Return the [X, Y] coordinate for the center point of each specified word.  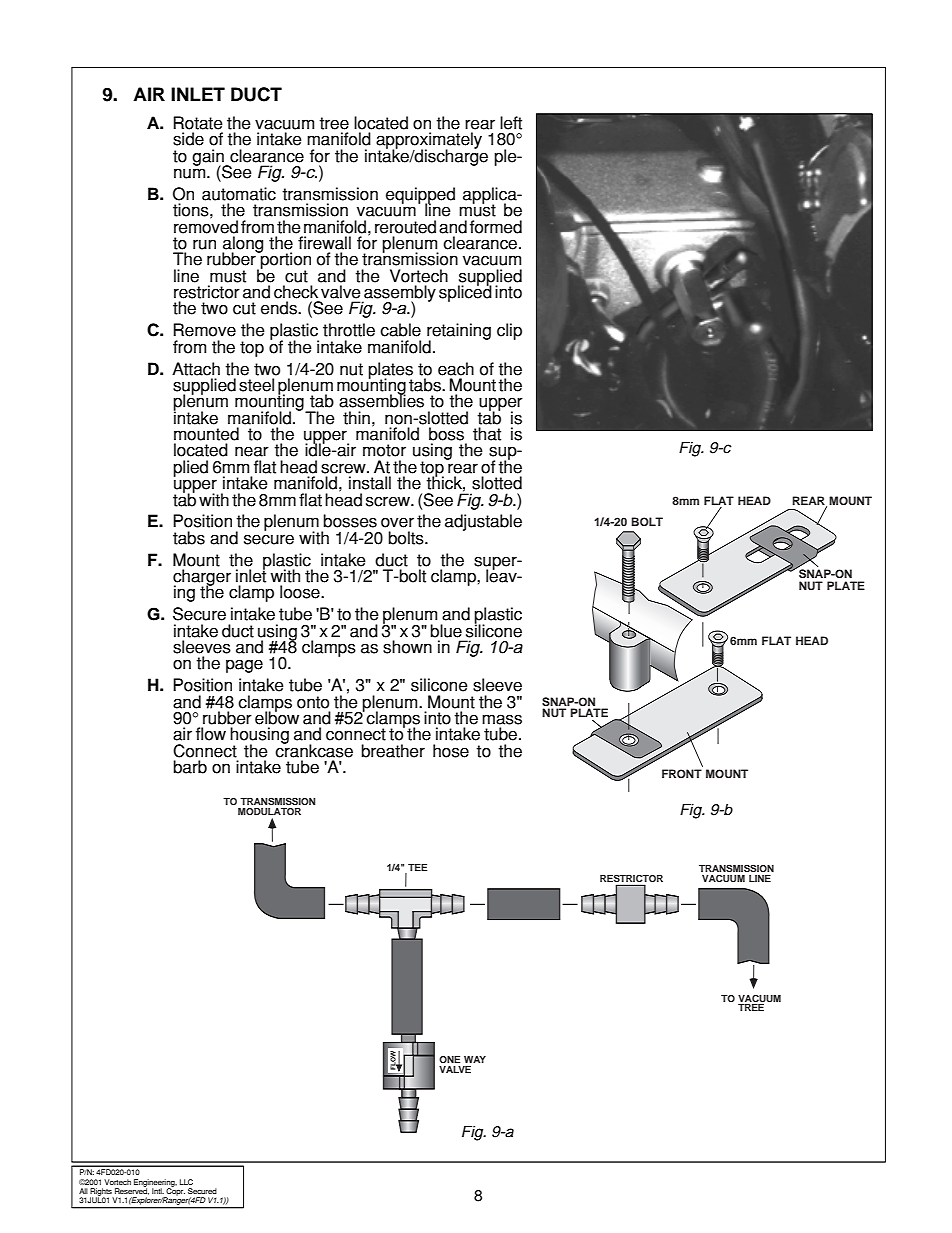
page [244, 666]
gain [209, 158]
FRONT [682, 773]
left [511, 123]
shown [407, 647]
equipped [420, 196]
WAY [475, 1059]
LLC [186, 1182]
